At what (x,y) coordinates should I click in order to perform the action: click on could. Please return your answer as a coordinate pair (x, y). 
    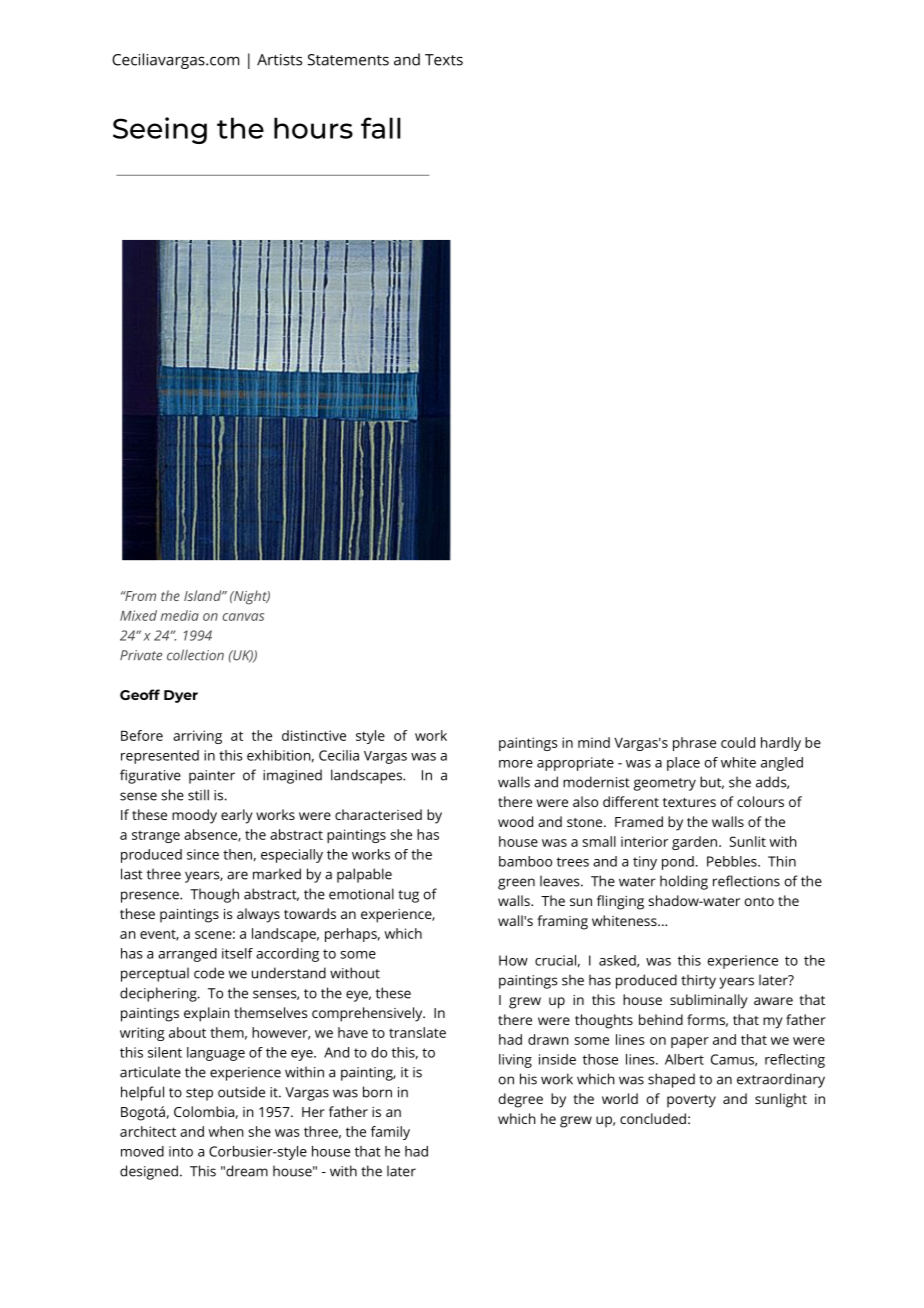
    Looking at the image, I should click on (738, 742).
